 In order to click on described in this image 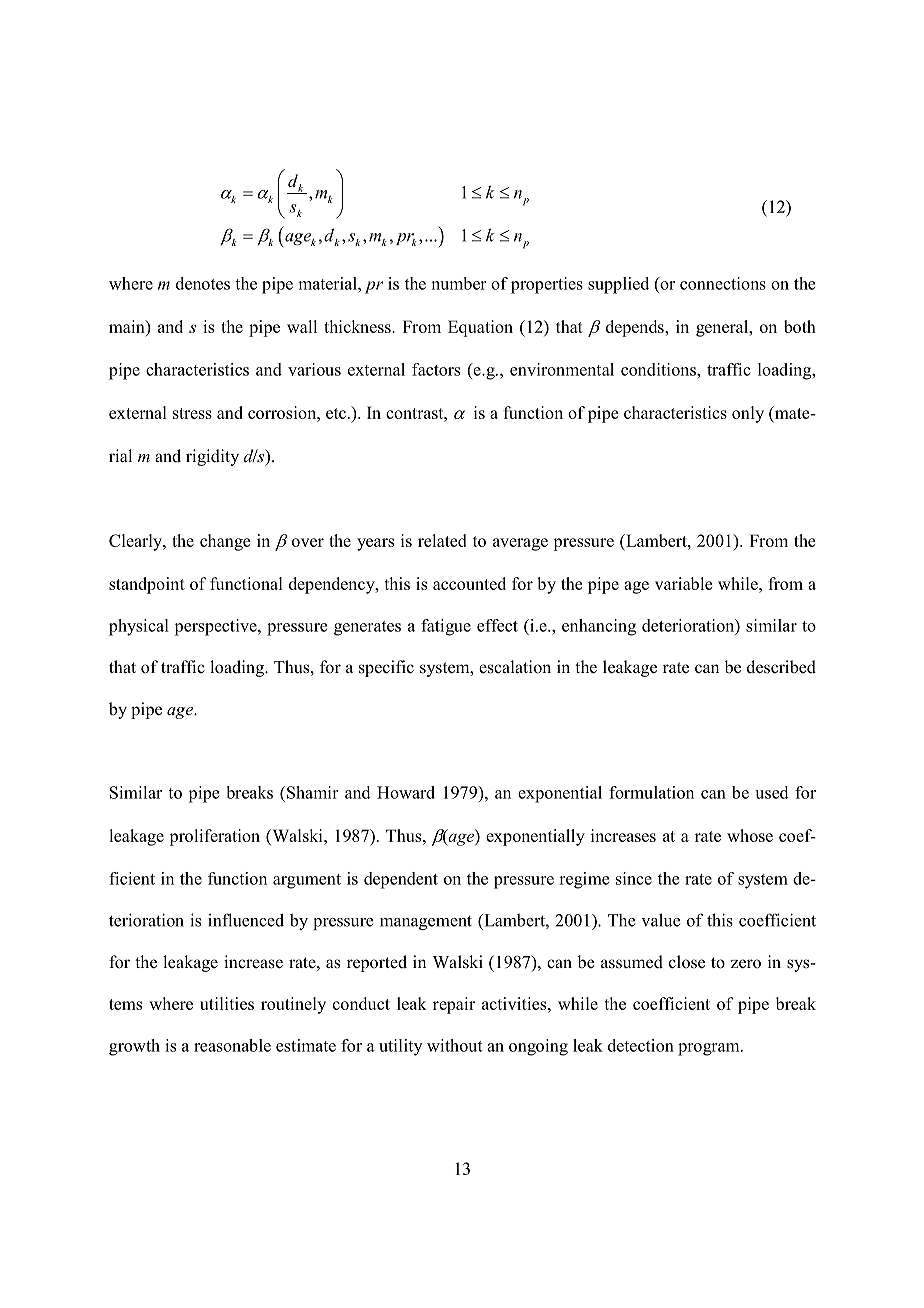, I will do `click(781, 667)`.
